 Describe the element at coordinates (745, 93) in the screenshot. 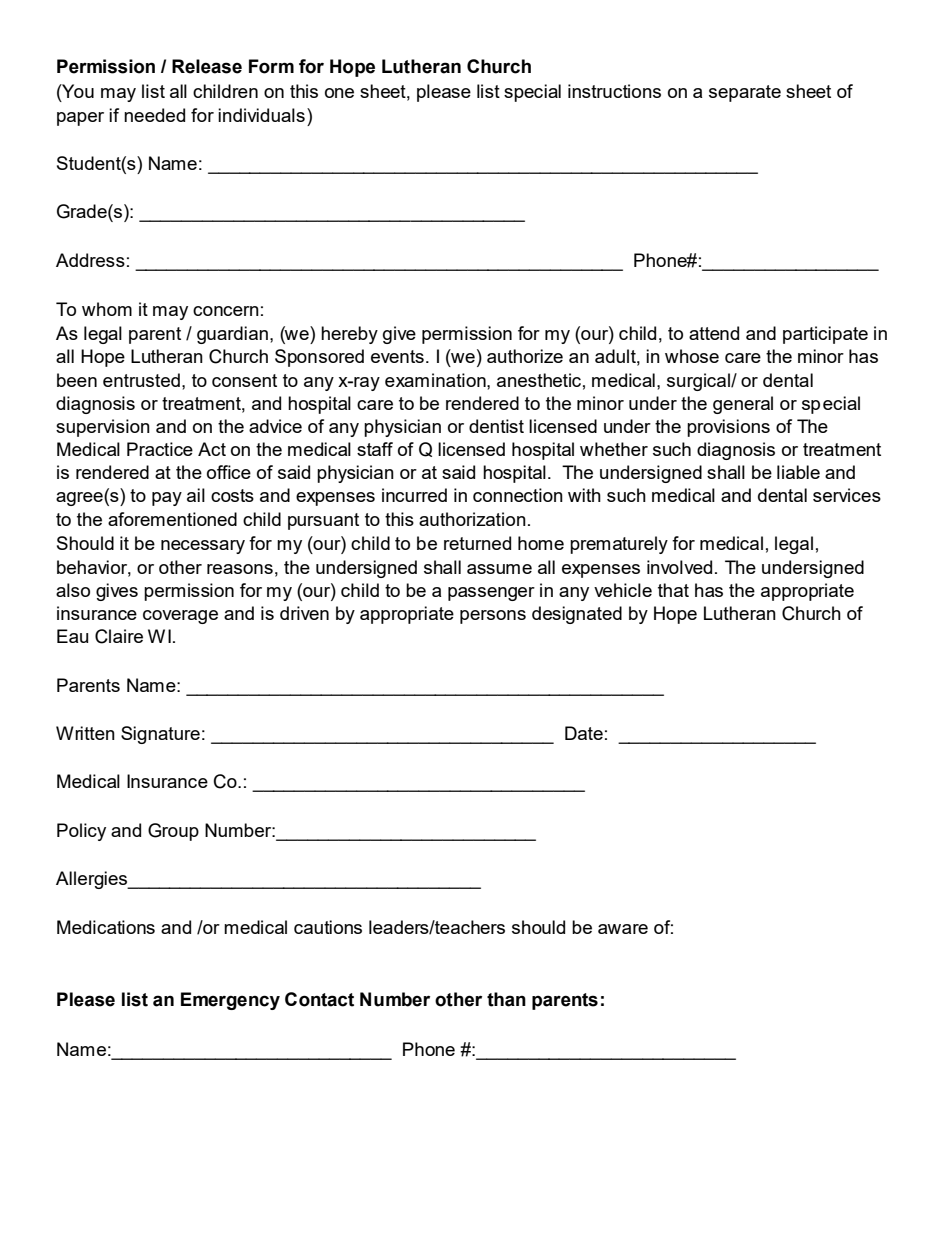

I see `separate` at that location.
